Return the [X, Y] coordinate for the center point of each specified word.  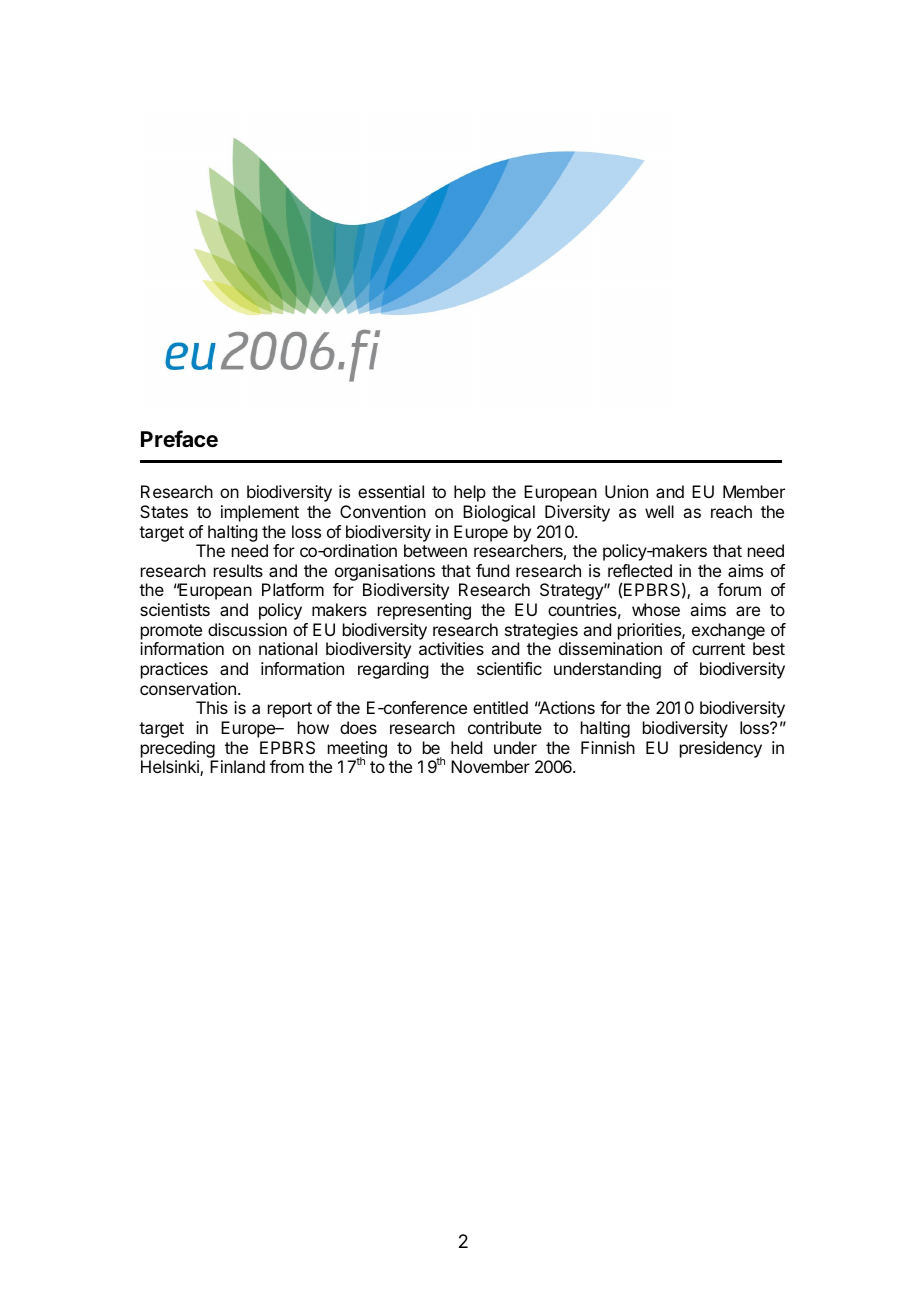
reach [731, 511]
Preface [179, 439]
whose [656, 609]
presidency [721, 749]
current [718, 649]
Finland [237, 766]
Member [754, 491]
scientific [509, 668]
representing [424, 611]
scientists [175, 609]
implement [260, 513]
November [490, 766]
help [470, 493]
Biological [499, 513]
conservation [188, 688]
